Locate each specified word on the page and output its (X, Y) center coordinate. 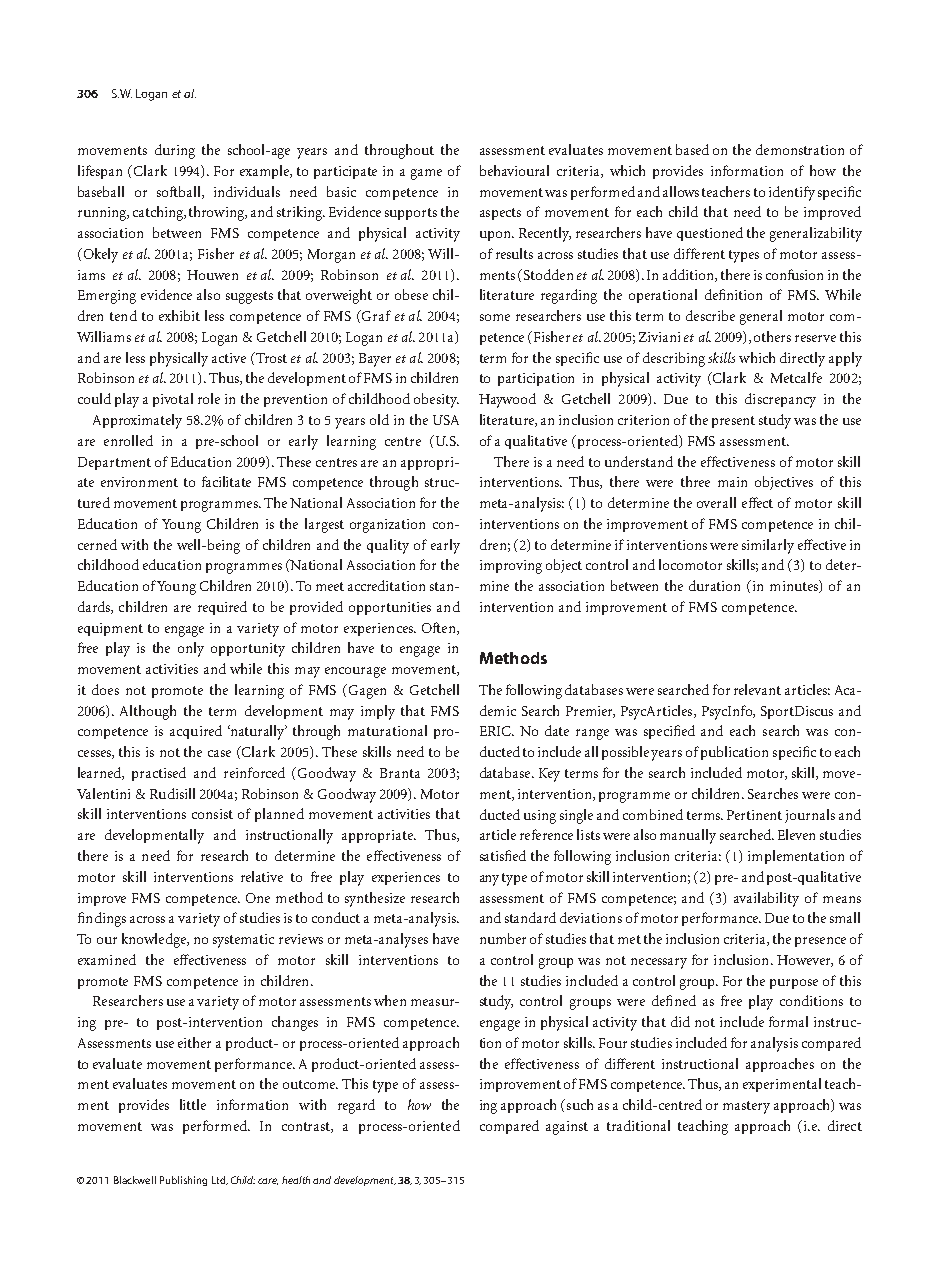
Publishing (183, 1181)
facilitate (226, 481)
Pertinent (754, 815)
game (426, 174)
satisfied (503, 855)
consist (212, 814)
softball (180, 192)
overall (716, 502)
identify (792, 193)
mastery (746, 1107)
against (567, 1128)
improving (511, 567)
